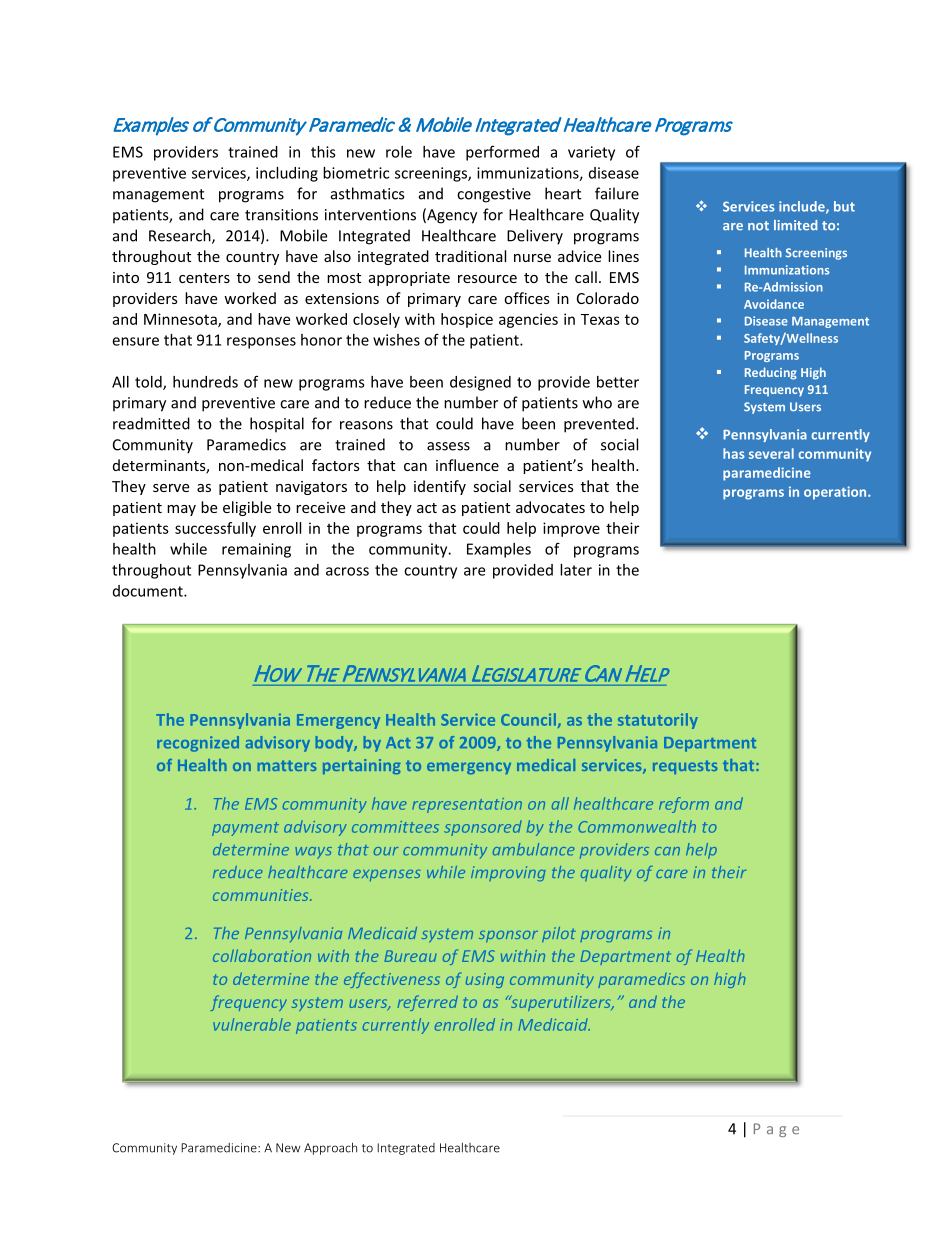 The image size is (952, 1233). I want to click on Council, so click(528, 719).
